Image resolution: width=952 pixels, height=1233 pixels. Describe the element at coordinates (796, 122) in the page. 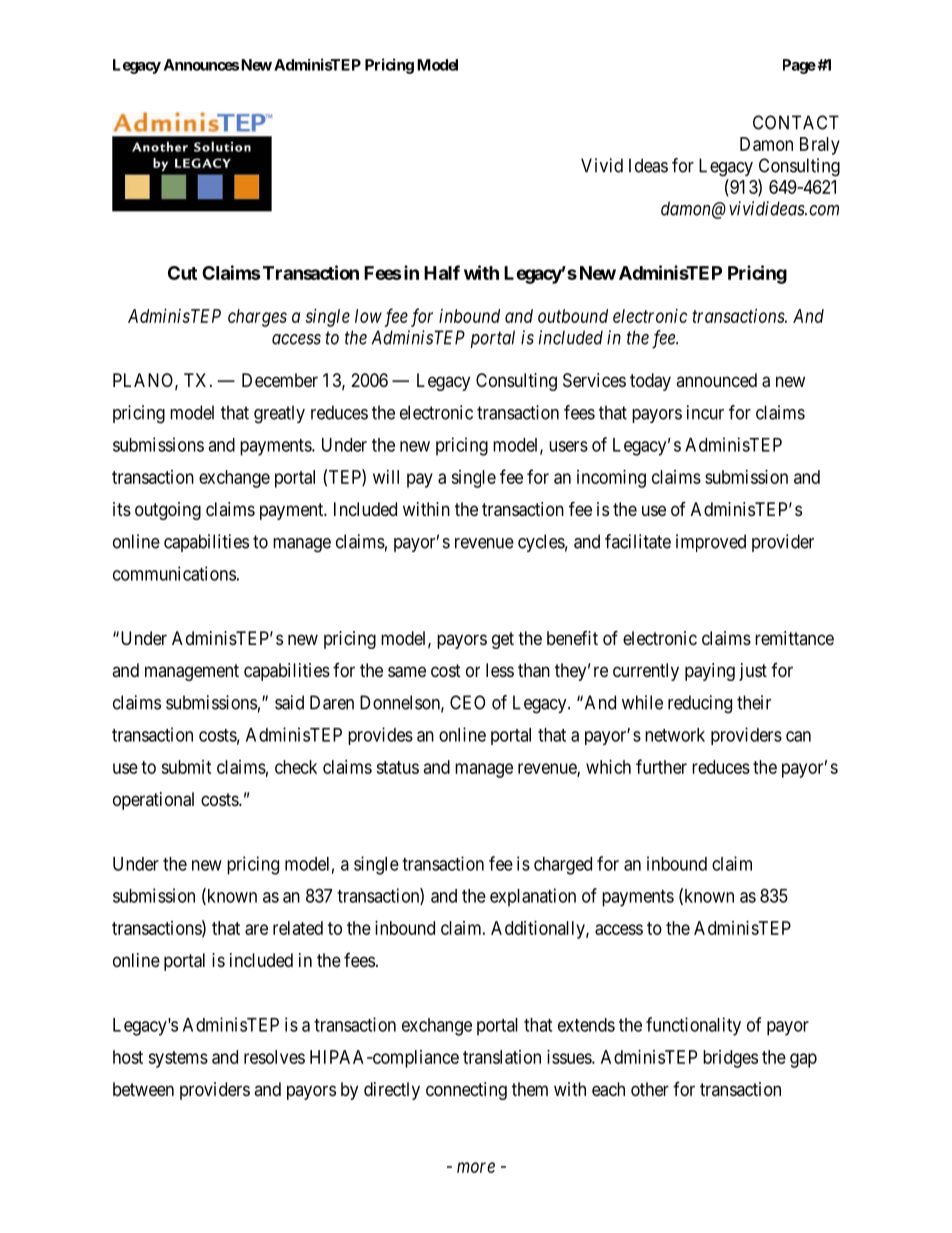

I see `CONTACT` at that location.
